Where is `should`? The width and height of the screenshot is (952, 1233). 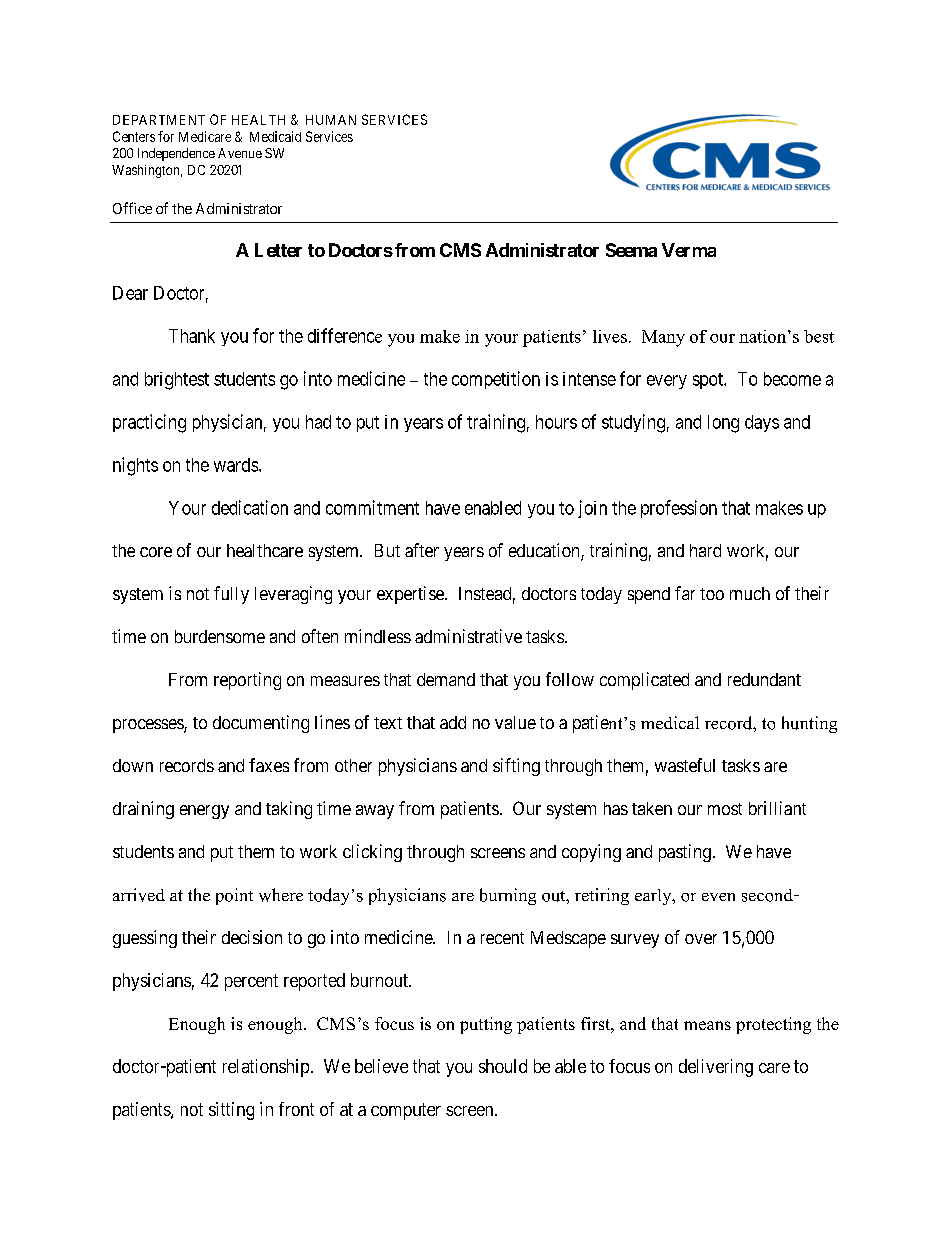 should is located at coordinates (503, 1066).
